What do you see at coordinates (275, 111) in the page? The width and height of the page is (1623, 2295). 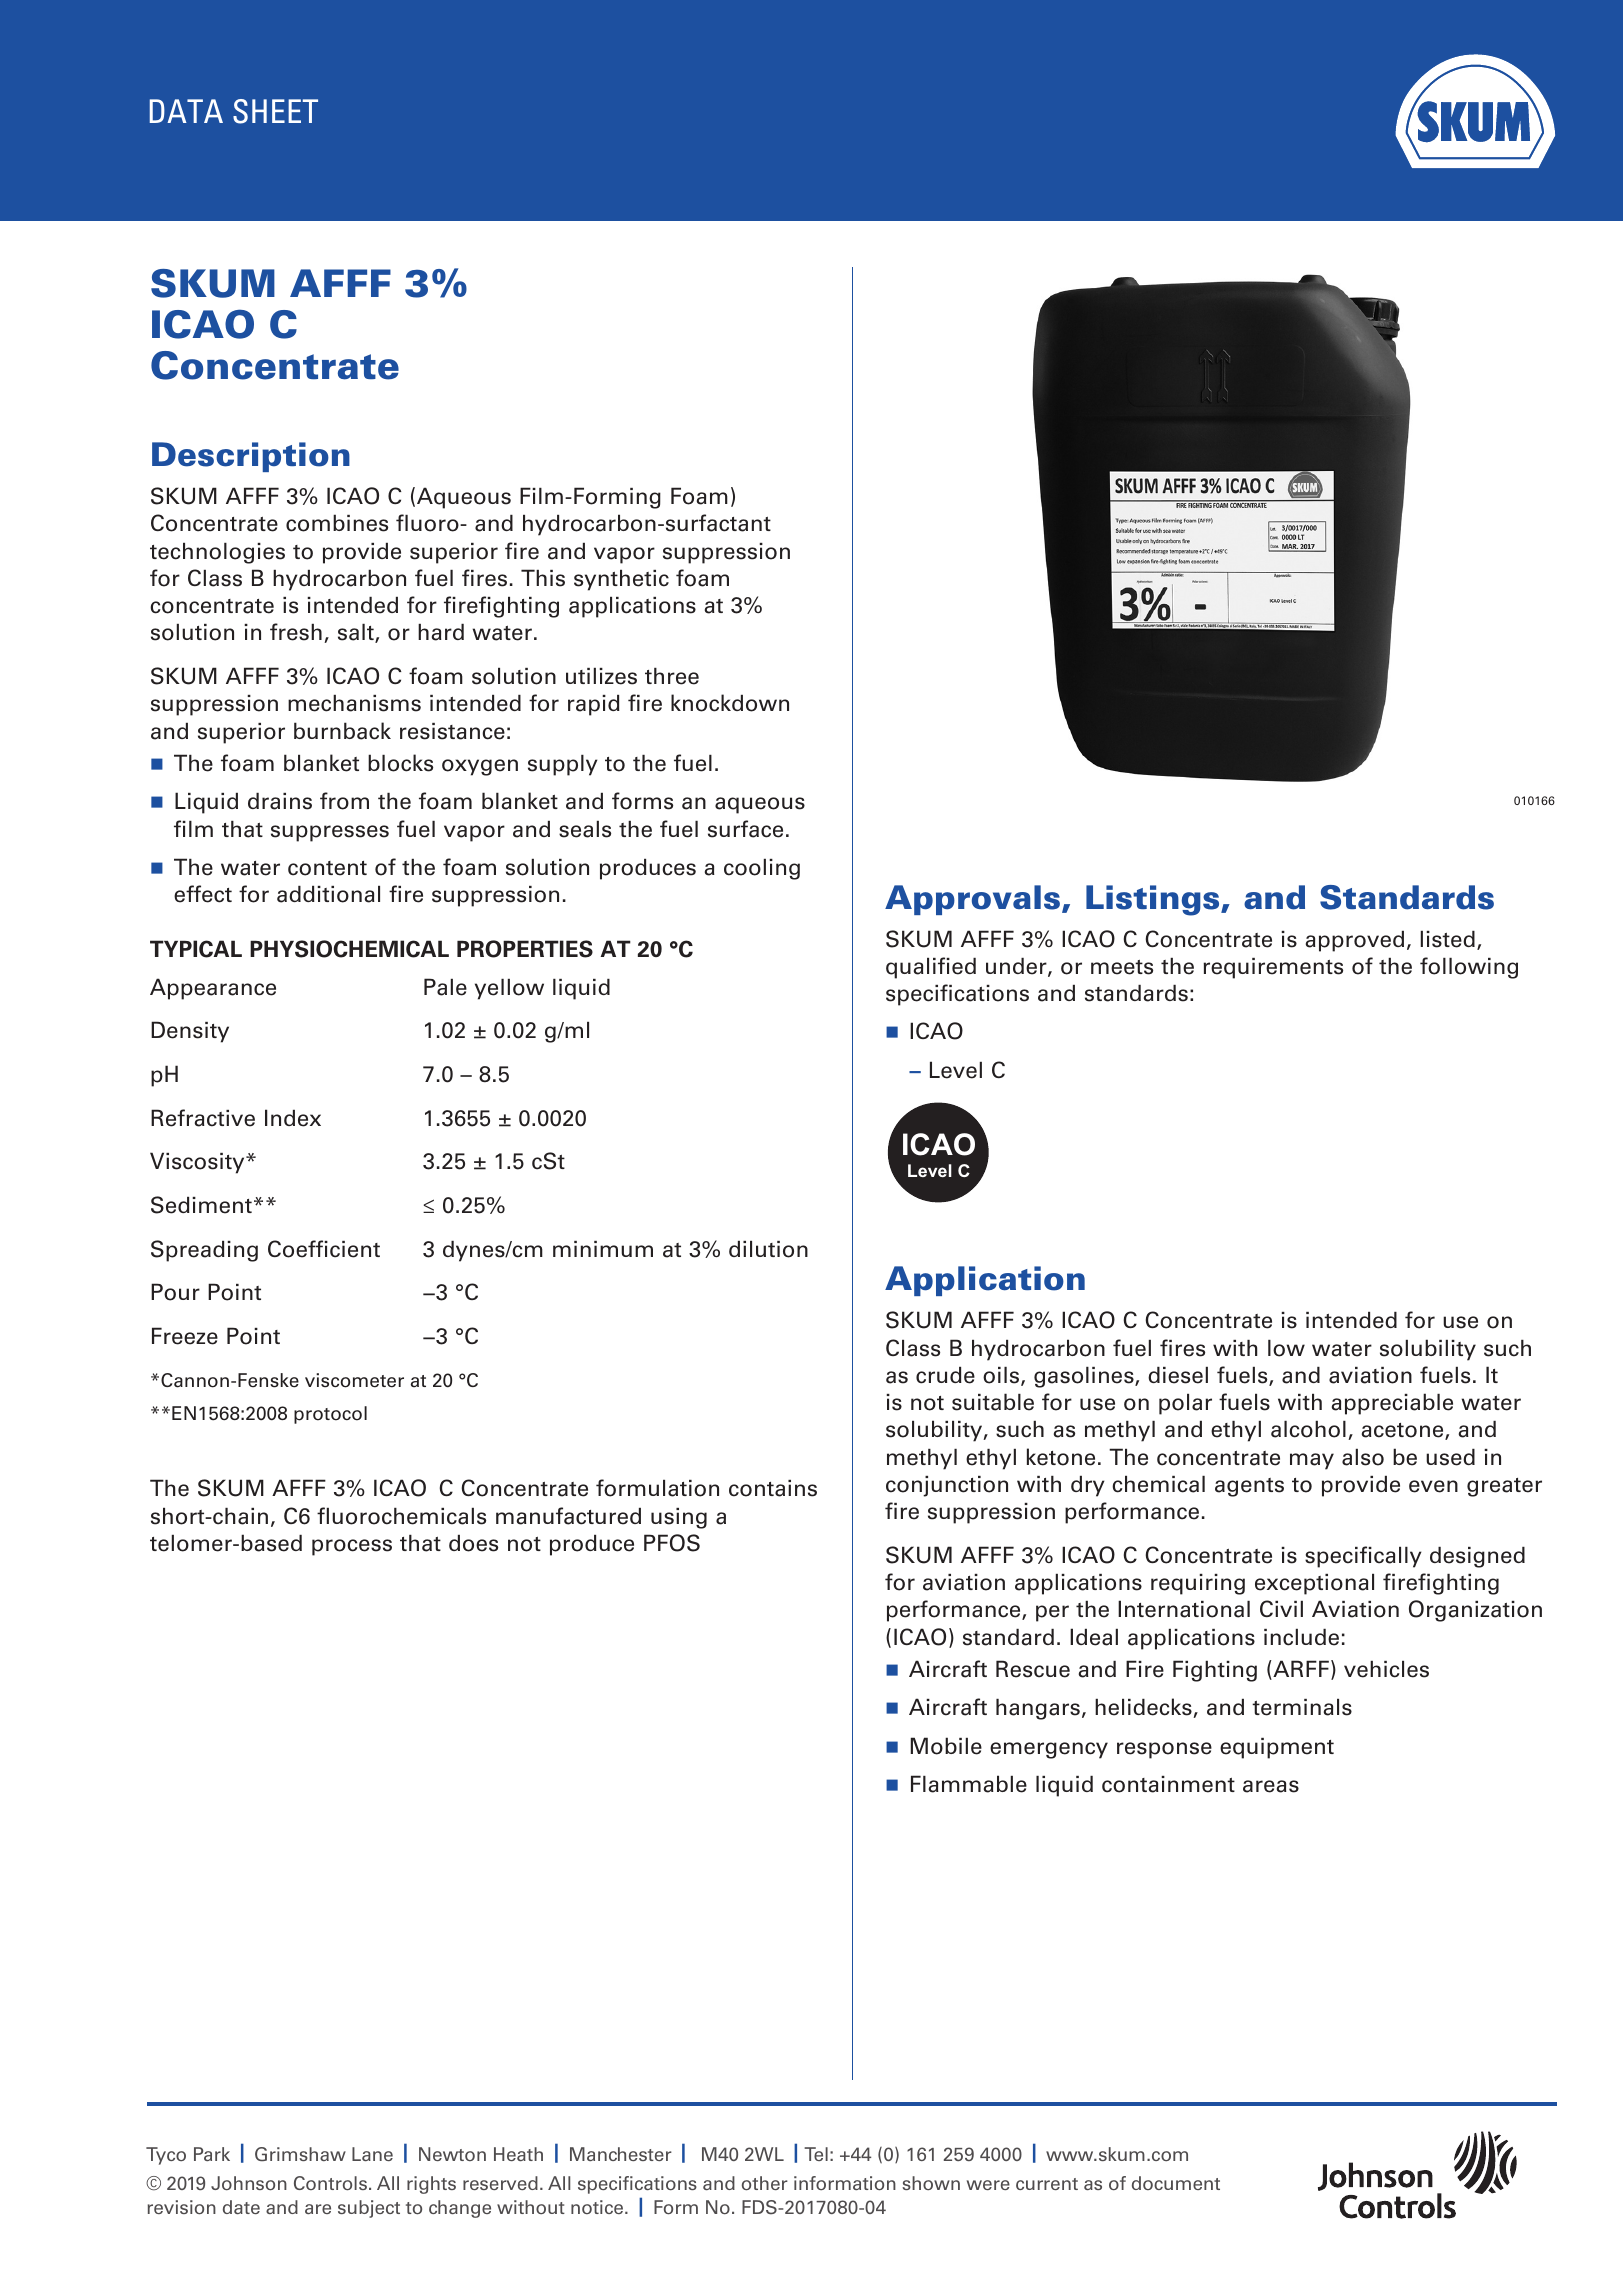 I see `SHEET` at bounding box center [275, 111].
